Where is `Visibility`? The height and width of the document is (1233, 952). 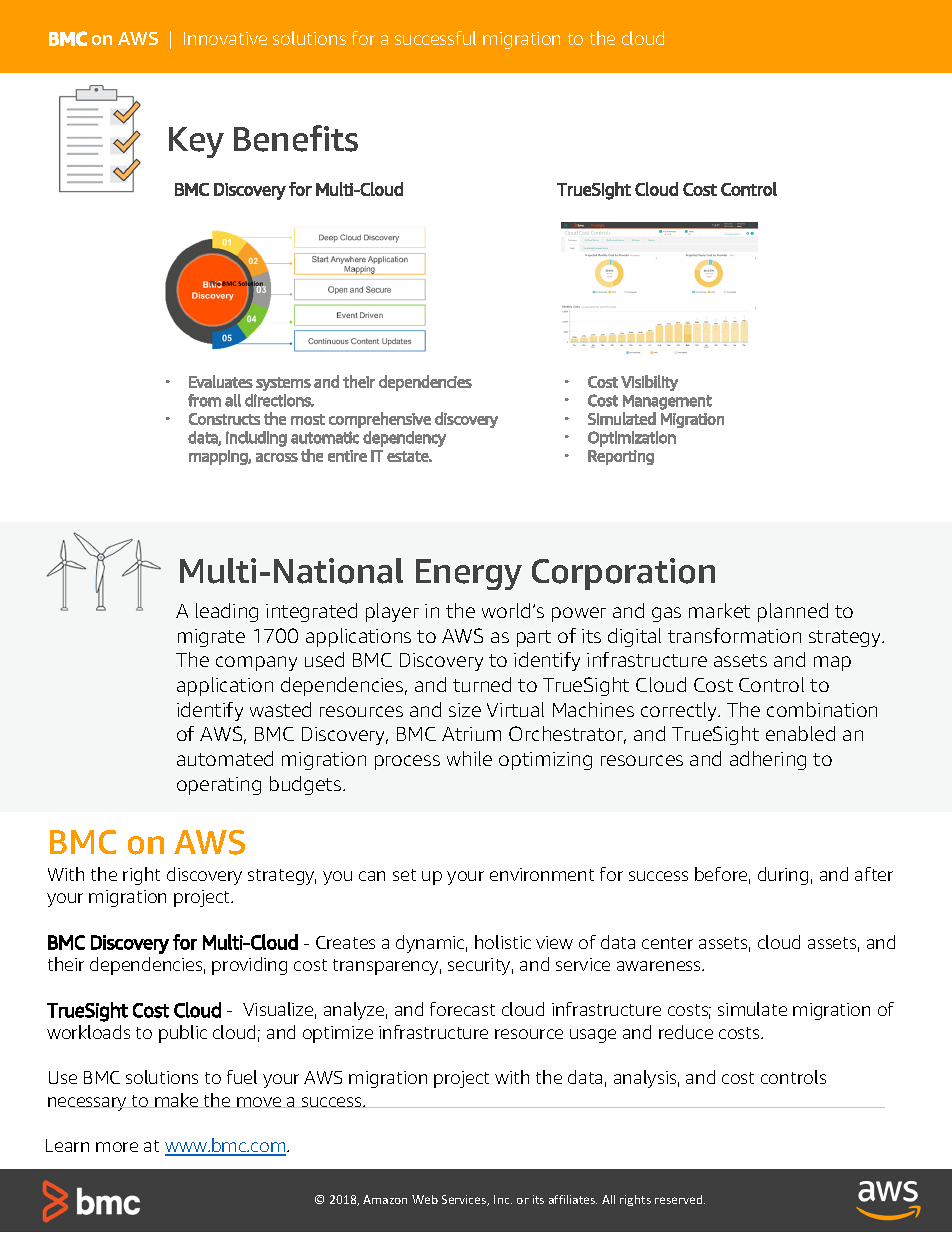
Visibility is located at coordinates (649, 383).
